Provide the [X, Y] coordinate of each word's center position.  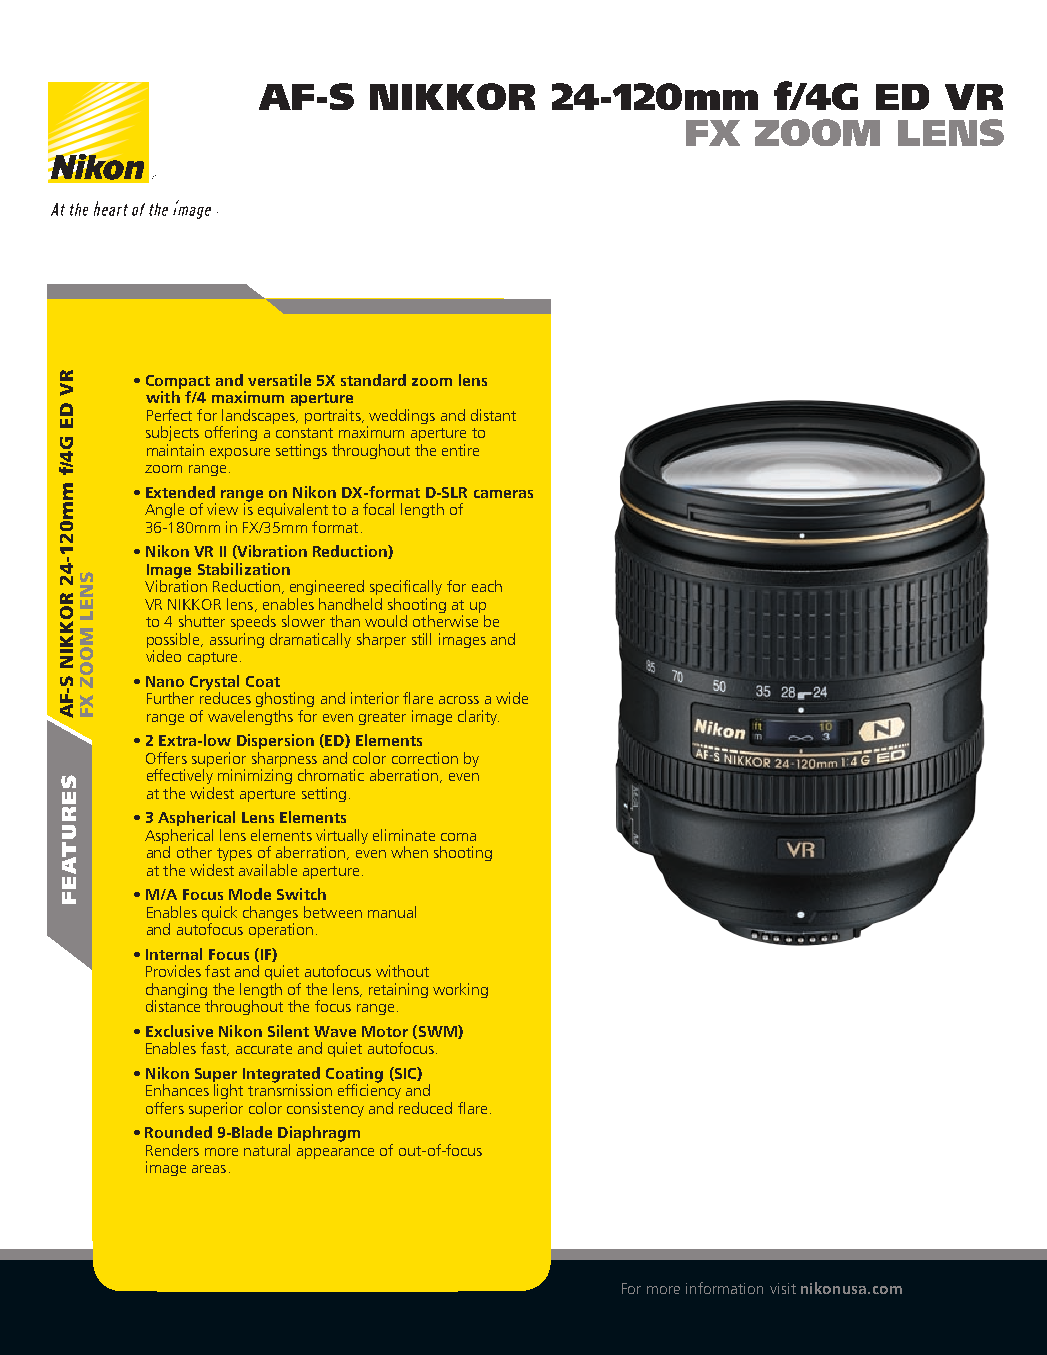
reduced [425, 1108]
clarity [478, 717]
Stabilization [244, 569]
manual [392, 912]
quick [219, 915]
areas [209, 1169]
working [460, 990]
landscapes [259, 418]
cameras [503, 494]
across [459, 700]
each [487, 586]
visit [783, 1288]
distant [493, 415]
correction [425, 758]
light [228, 1091]
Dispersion [275, 741]
